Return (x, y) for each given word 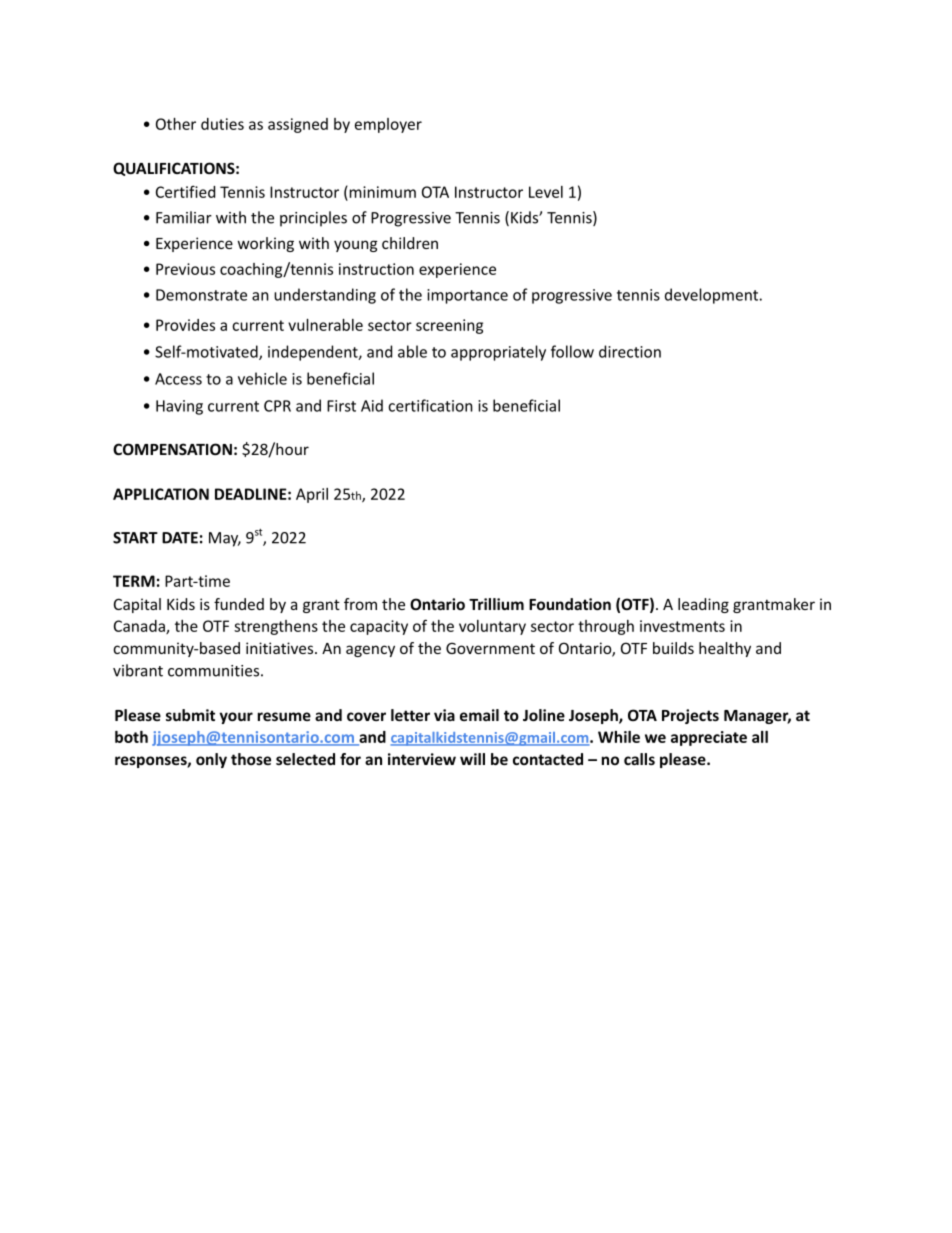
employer (388, 125)
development (711, 296)
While (619, 737)
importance (467, 296)
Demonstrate (201, 295)
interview (422, 759)
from (360, 604)
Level (546, 192)
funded (239, 604)
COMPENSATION (172, 449)
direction (630, 351)
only (211, 760)
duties (222, 124)
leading (703, 605)
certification (430, 405)
